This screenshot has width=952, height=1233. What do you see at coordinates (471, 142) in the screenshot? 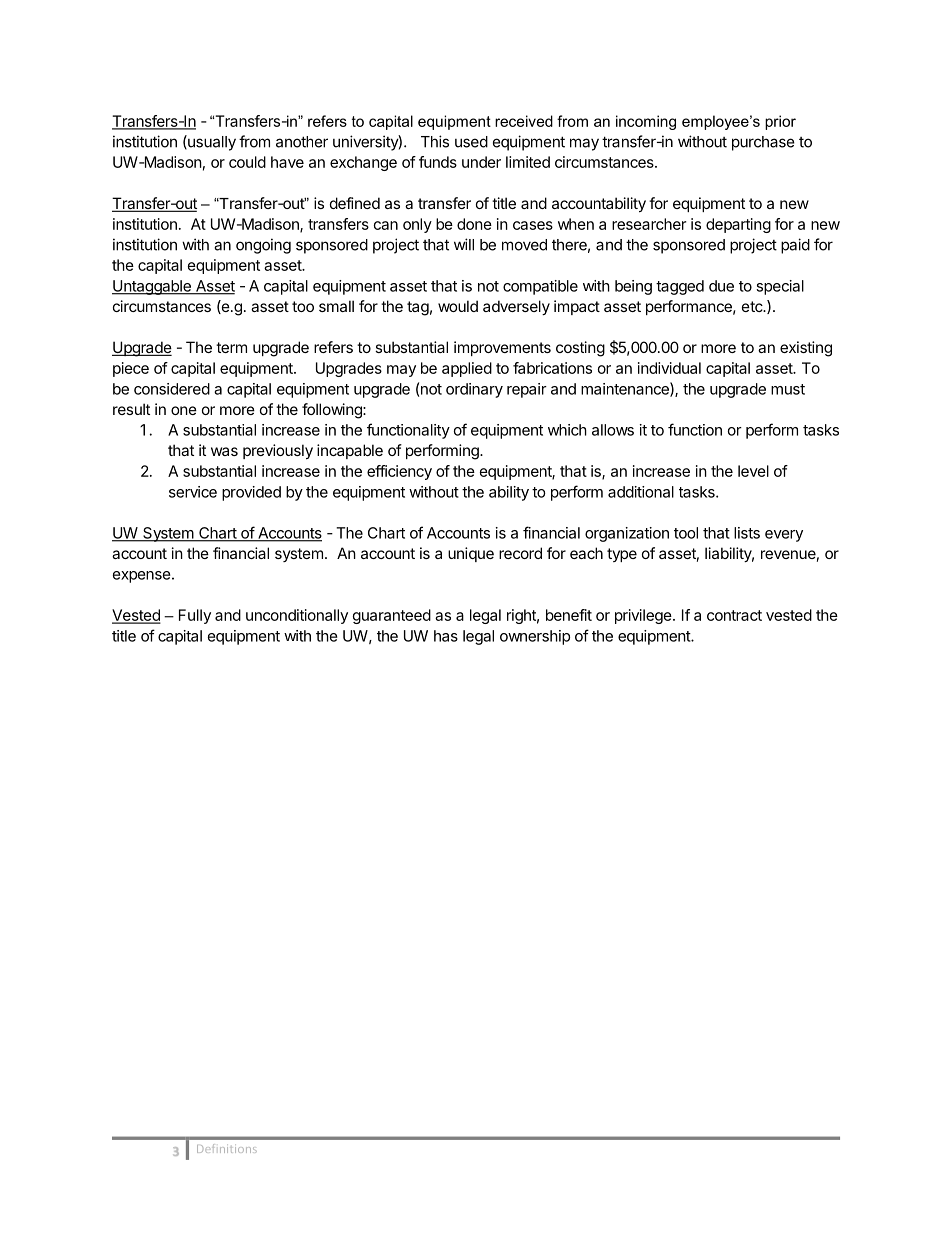
I see `used` at bounding box center [471, 142].
